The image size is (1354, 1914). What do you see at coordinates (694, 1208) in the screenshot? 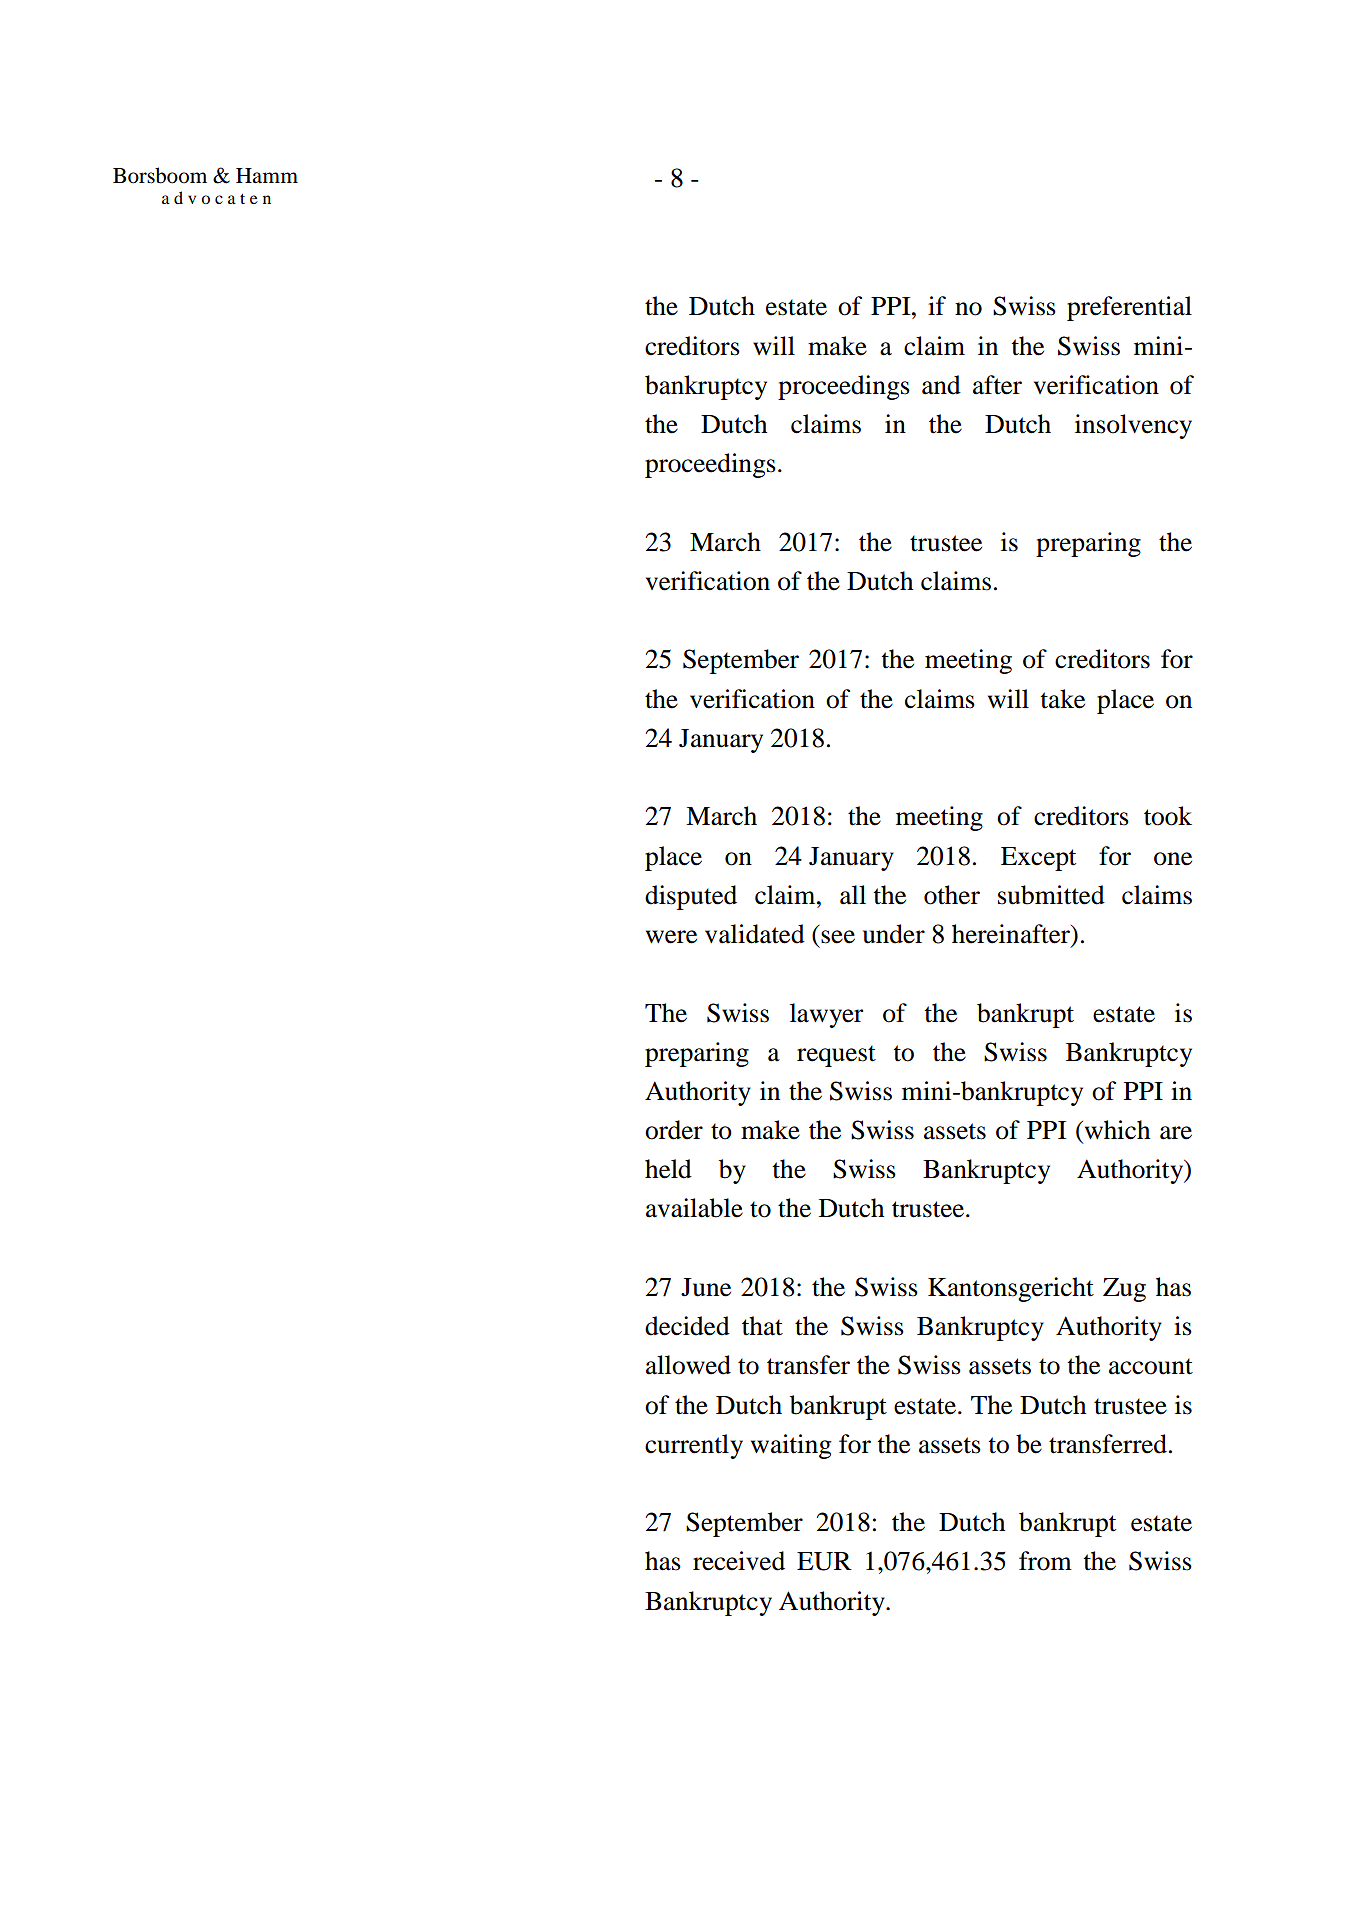
I see `available` at bounding box center [694, 1208].
